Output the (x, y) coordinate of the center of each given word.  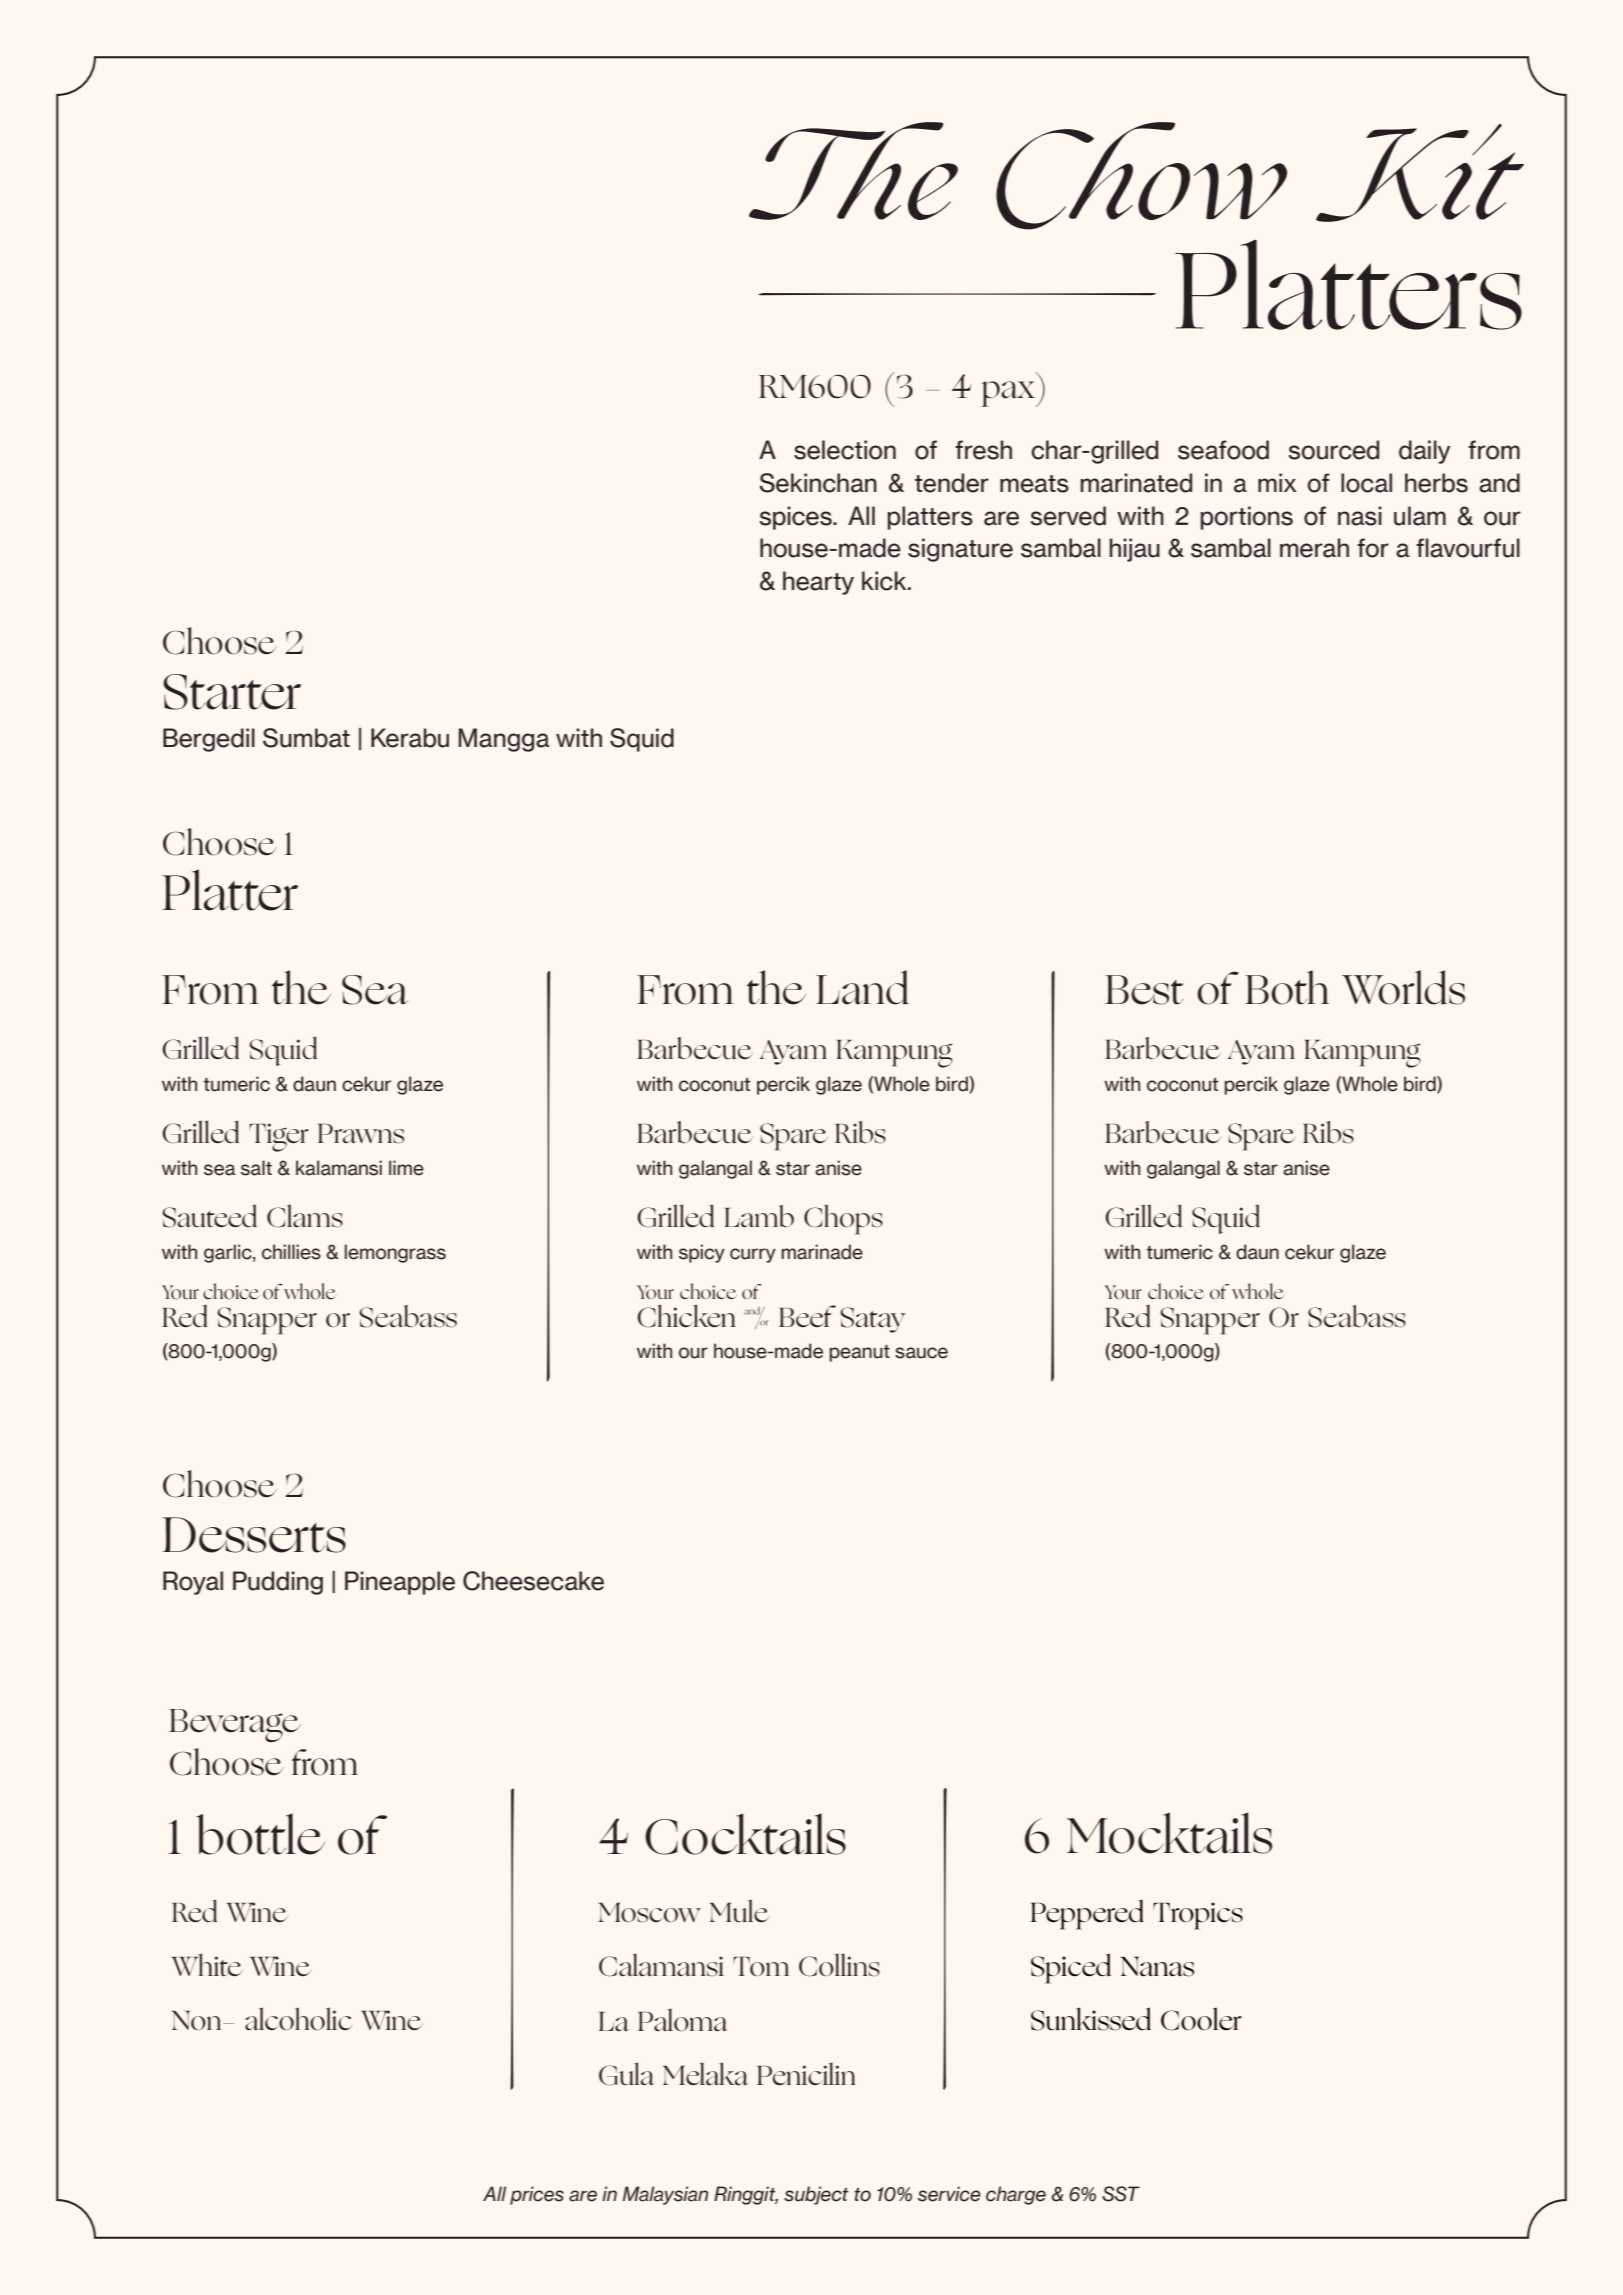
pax (1009, 394)
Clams (305, 1216)
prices (537, 2195)
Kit (1420, 173)
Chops (843, 1219)
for (1373, 548)
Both (1287, 987)
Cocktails (745, 1834)
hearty (818, 583)
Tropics (1198, 1916)
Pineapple (400, 1583)
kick (885, 581)
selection (845, 450)
